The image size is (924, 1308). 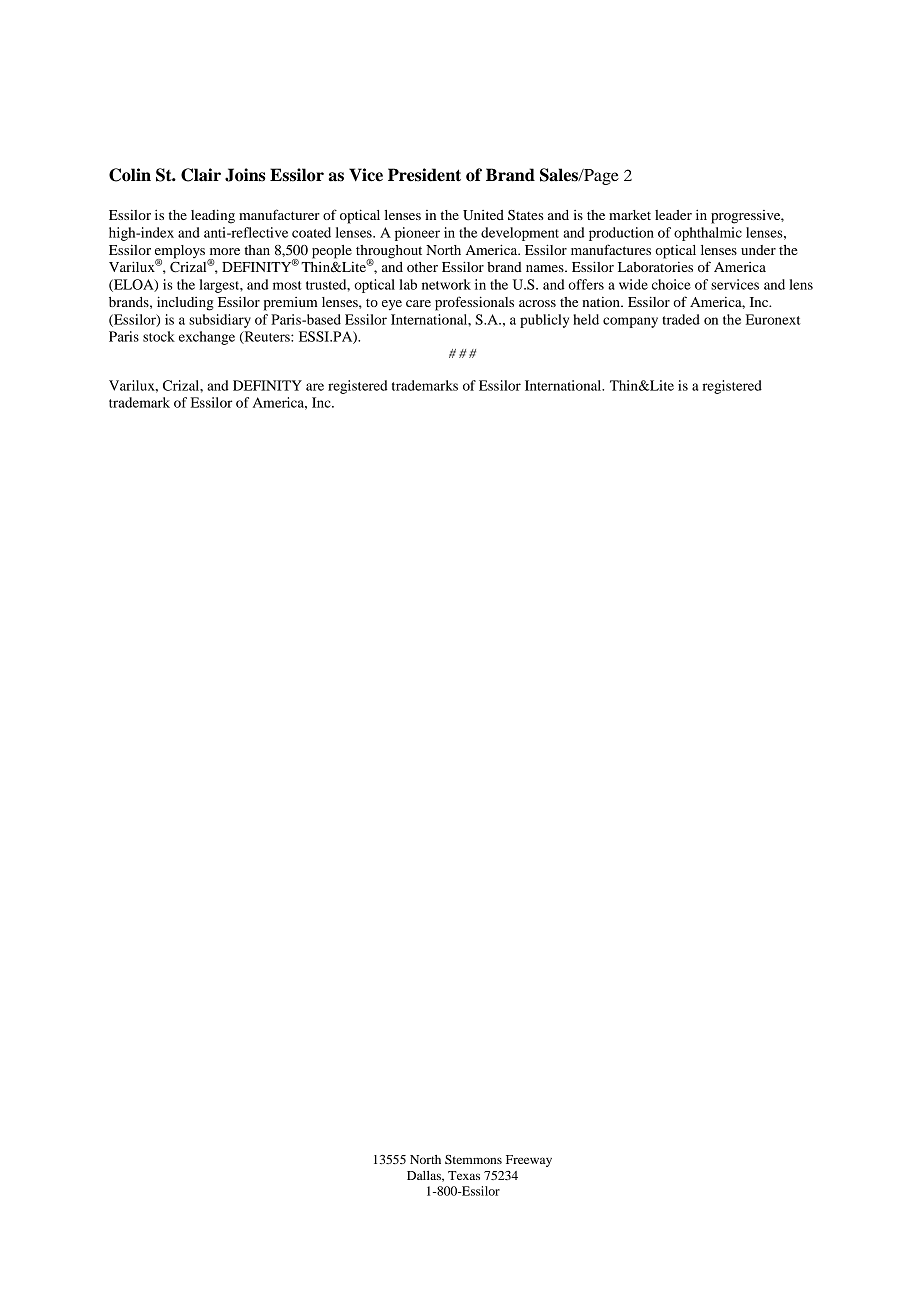 What do you see at coordinates (630, 322) in the document?
I see `company` at bounding box center [630, 322].
